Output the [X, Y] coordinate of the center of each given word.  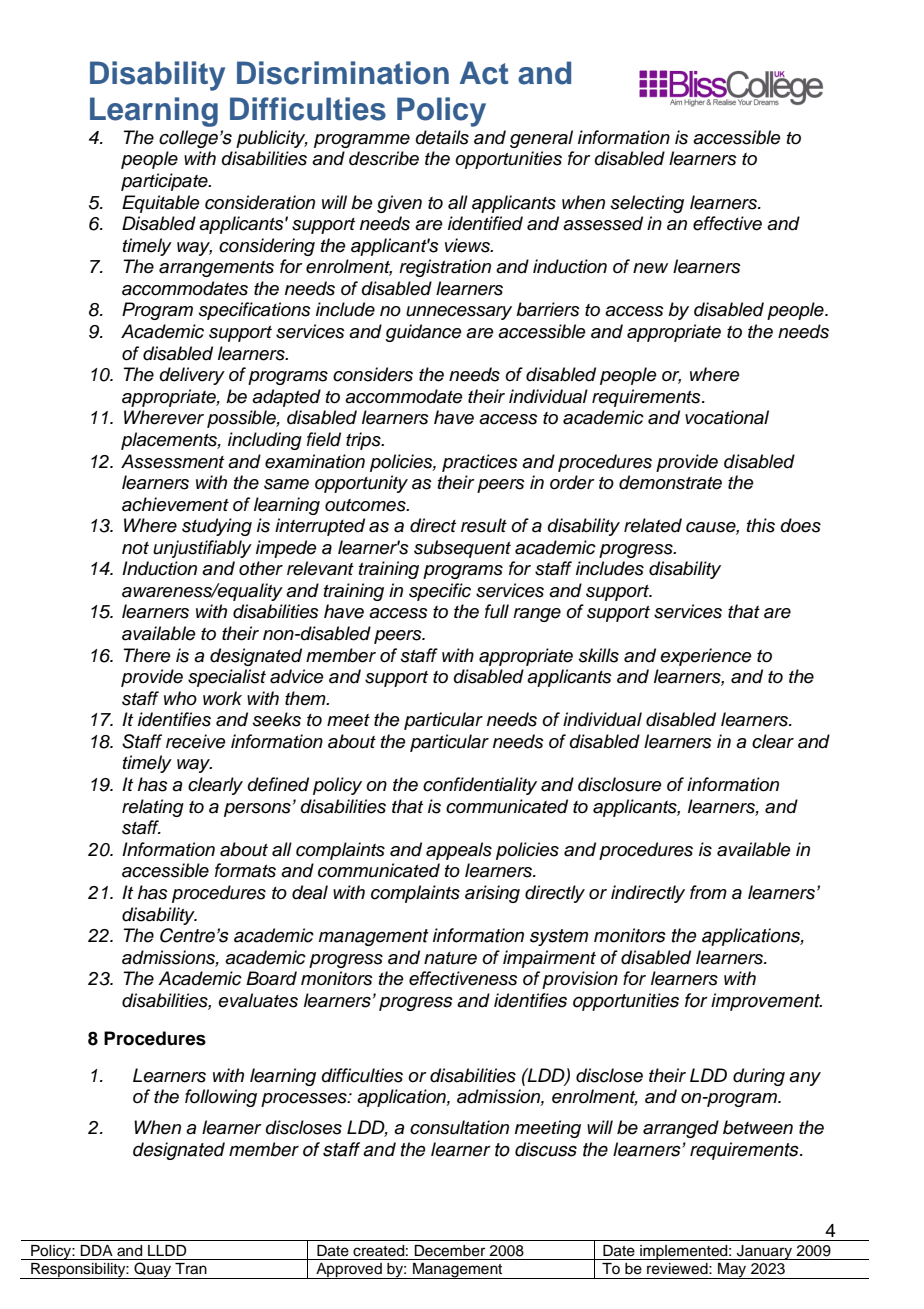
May [732, 1271]
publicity [272, 139]
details [442, 137]
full [497, 611]
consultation [459, 1127]
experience [706, 657]
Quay [153, 1270]
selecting [647, 204]
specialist [227, 678]
